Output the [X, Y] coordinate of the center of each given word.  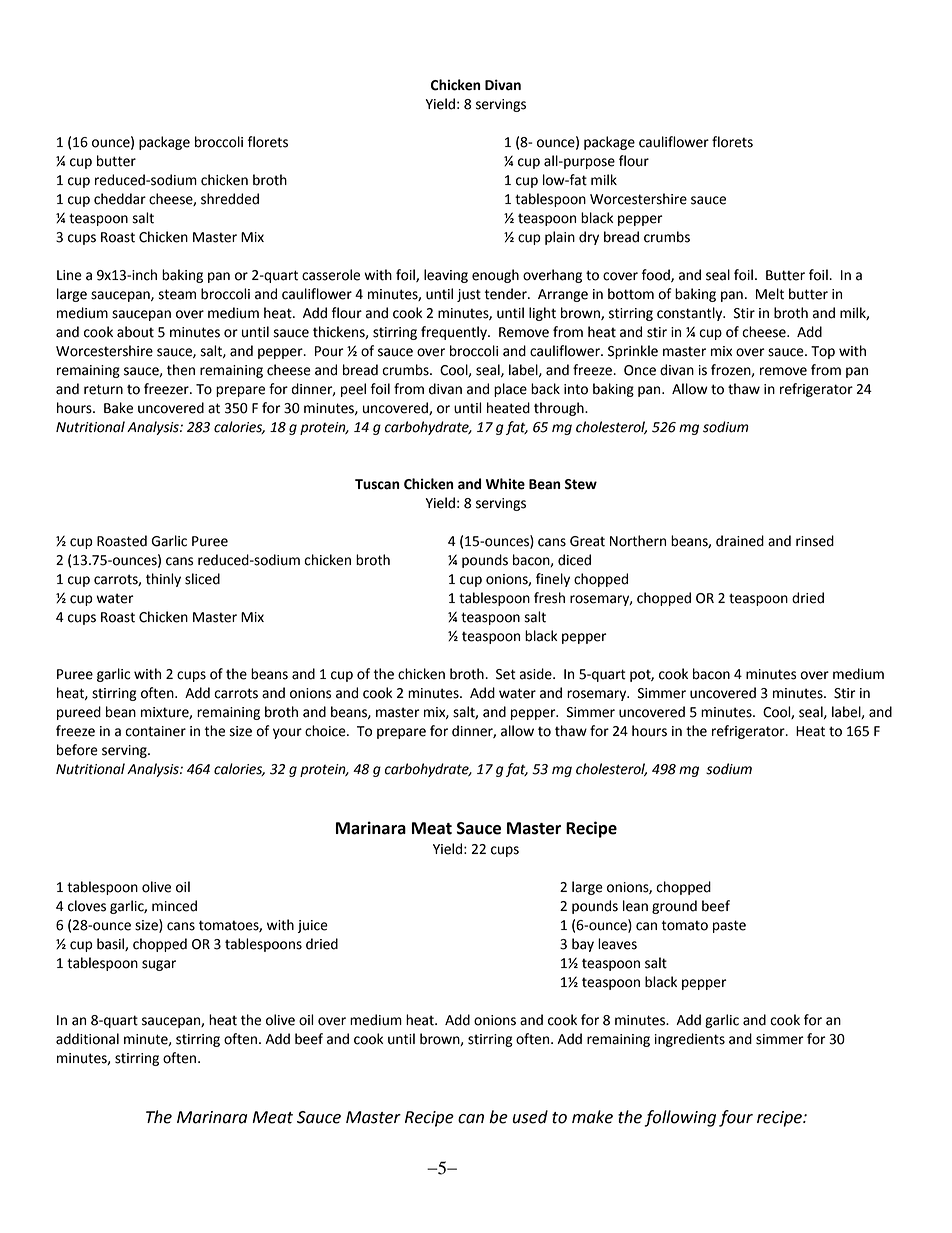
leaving [446, 276]
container [155, 731]
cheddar [120, 199]
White [505, 484]
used [530, 1117]
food [657, 275]
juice [313, 926]
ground [674, 907]
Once [640, 370]
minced [174, 906]
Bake [118, 408]
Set [506, 674]
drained [740, 541]
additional [87, 1039]
